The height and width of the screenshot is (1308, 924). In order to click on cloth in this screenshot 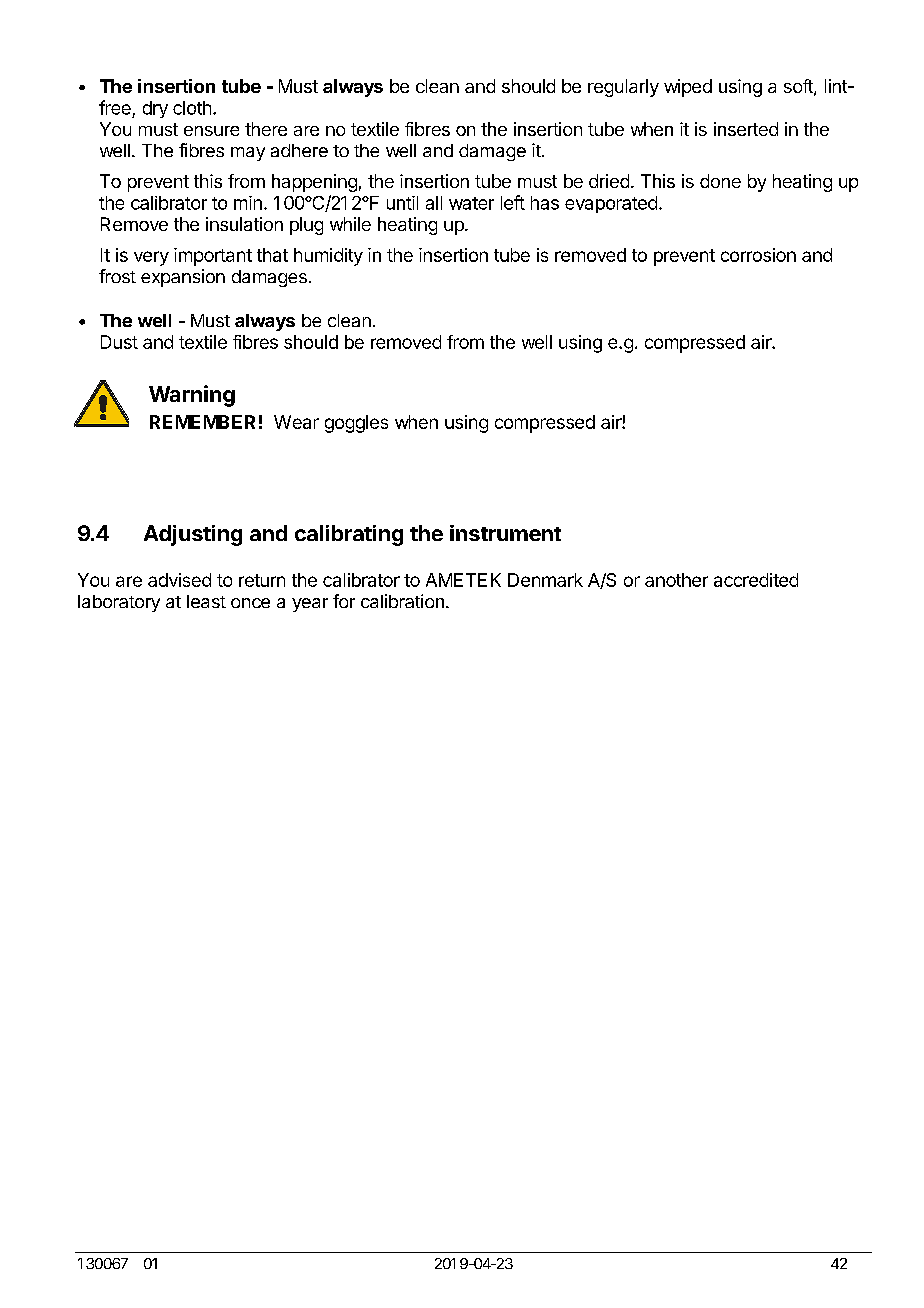, I will do `click(192, 108)`.
